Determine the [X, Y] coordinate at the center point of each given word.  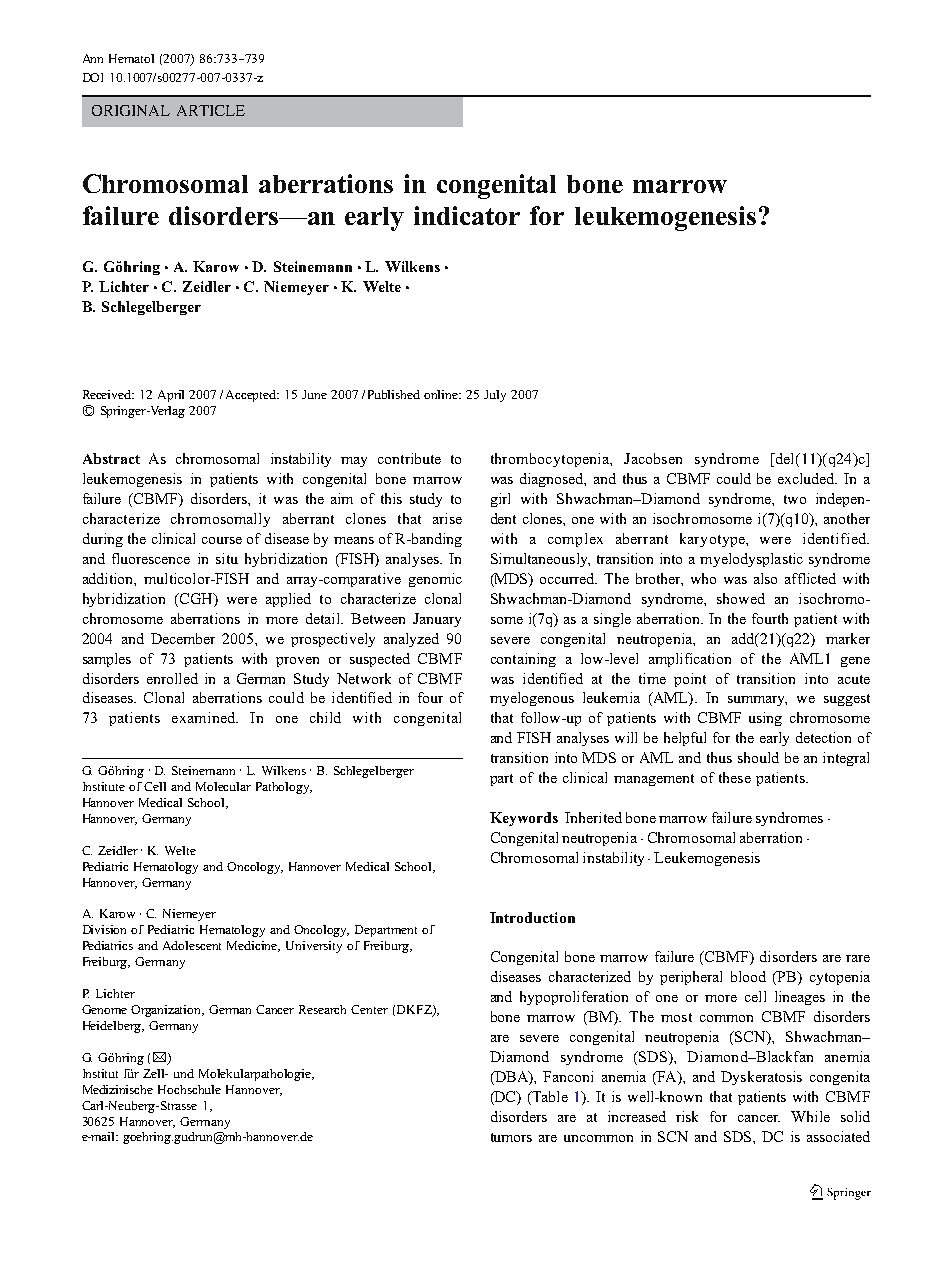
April [171, 396]
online [442, 394]
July [495, 396]
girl [500, 500]
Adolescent [192, 945]
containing [523, 660]
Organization [167, 1011]
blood [748, 976]
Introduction [532, 917]
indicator [467, 215]
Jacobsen [653, 458]
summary [757, 701]
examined [205, 717]
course [222, 540]
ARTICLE [211, 110]
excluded [807, 478]
